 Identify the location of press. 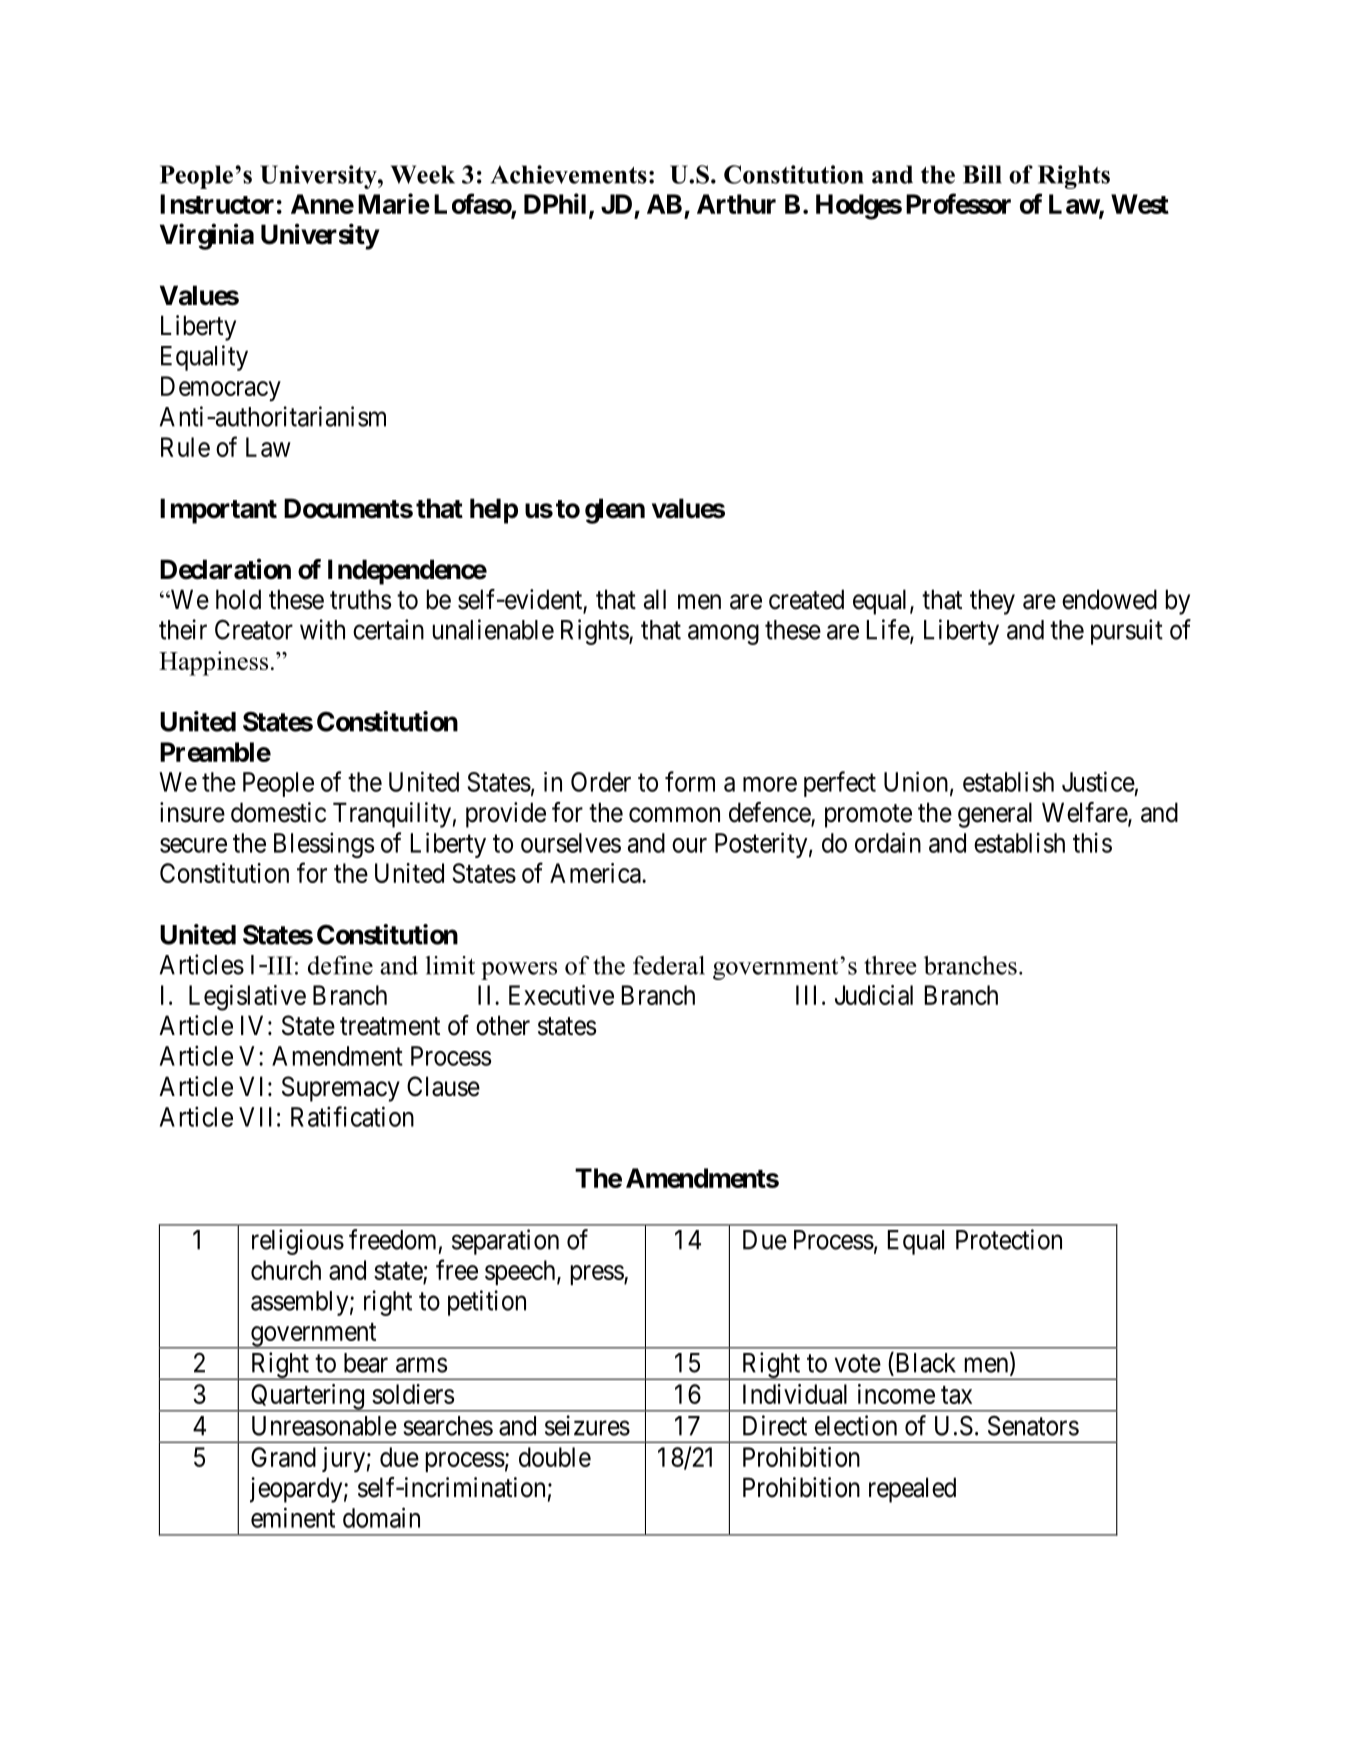
(598, 1275).
